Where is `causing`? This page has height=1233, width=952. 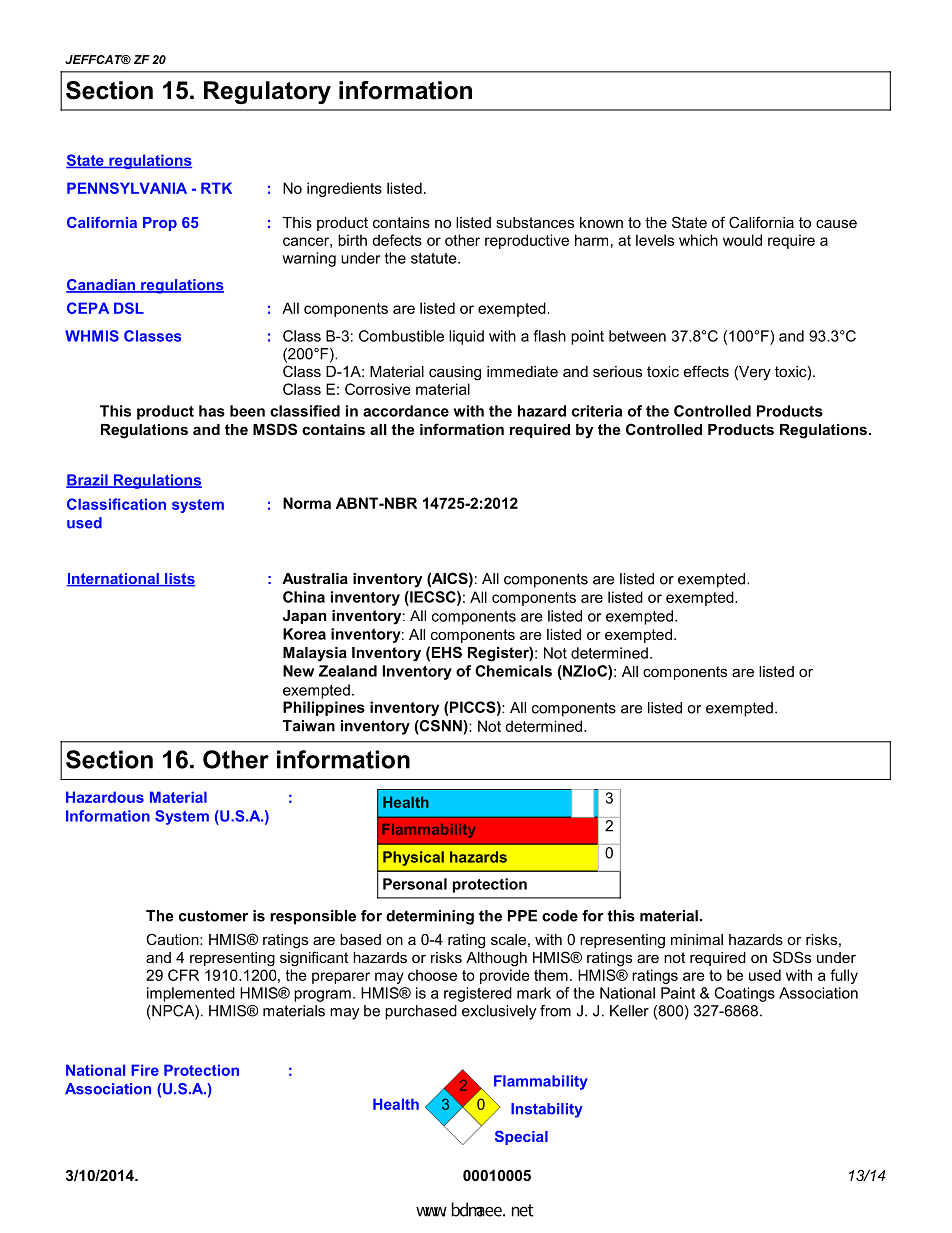
causing is located at coordinates (455, 373).
